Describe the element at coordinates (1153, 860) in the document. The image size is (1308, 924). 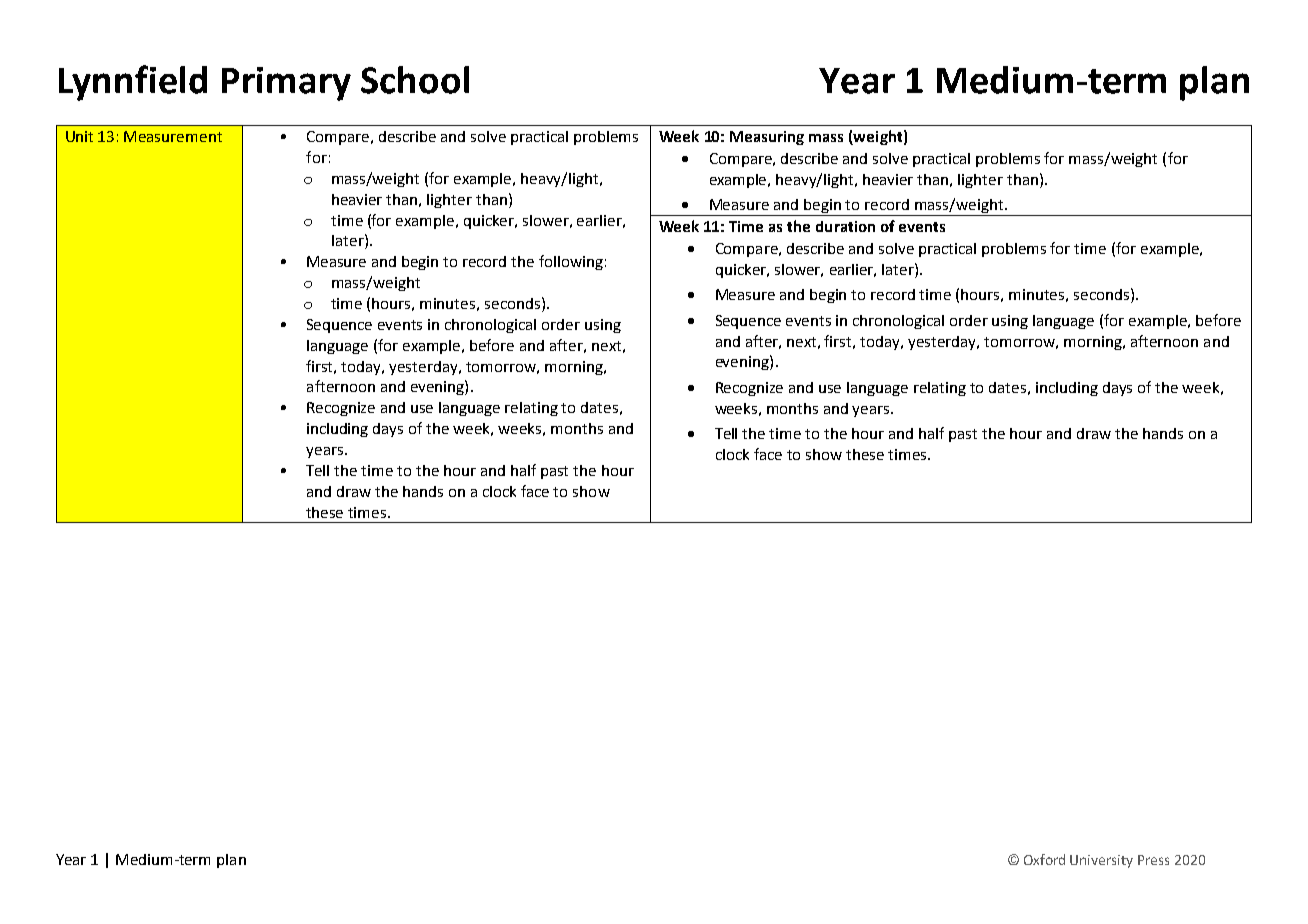
I see `Press` at that location.
